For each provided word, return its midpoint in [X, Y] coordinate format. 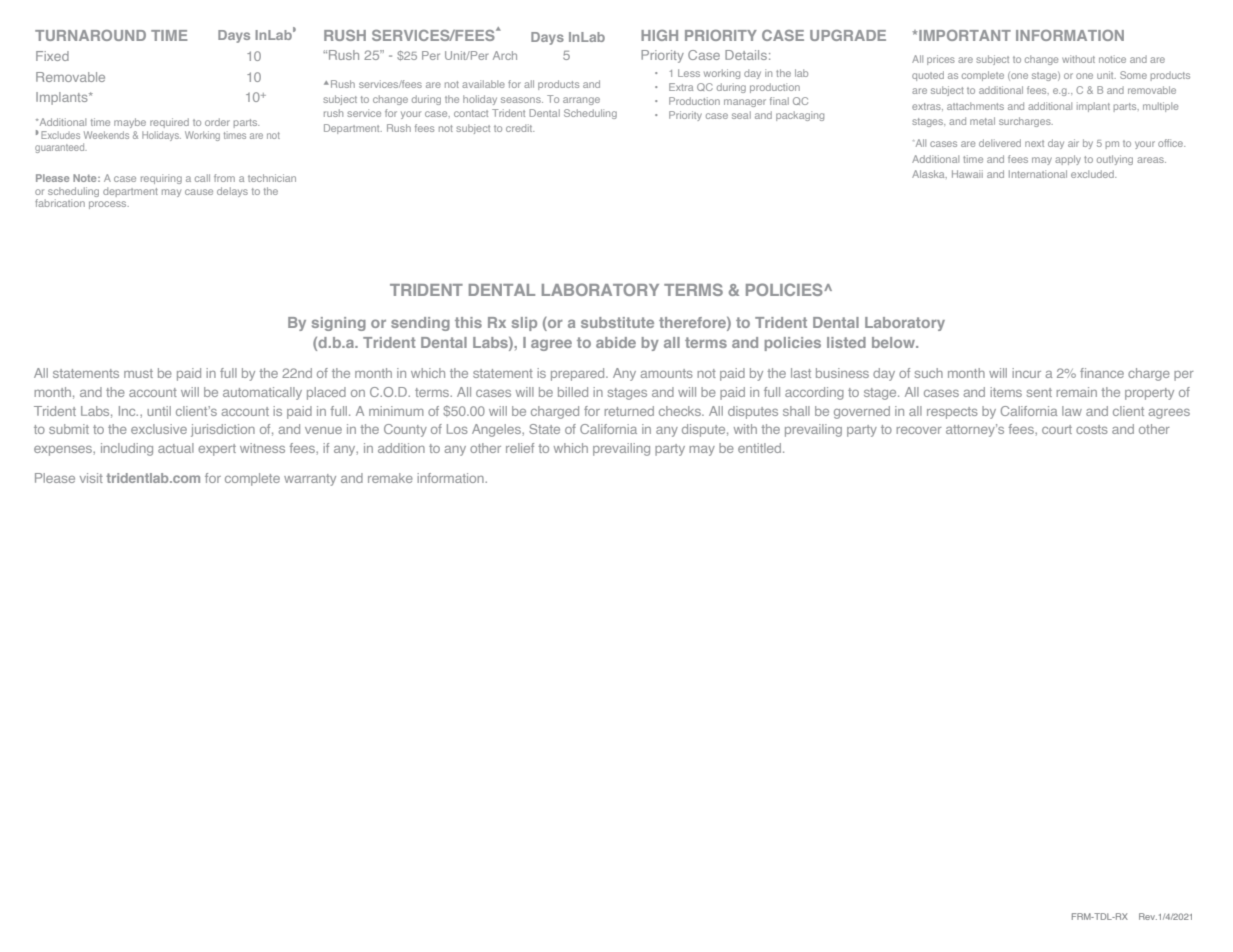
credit [520, 128]
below [894, 342]
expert [217, 450]
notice [1112, 59]
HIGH [659, 35]
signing [339, 324]
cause [199, 192]
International [1038, 174]
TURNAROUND [90, 35]
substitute [617, 322]
